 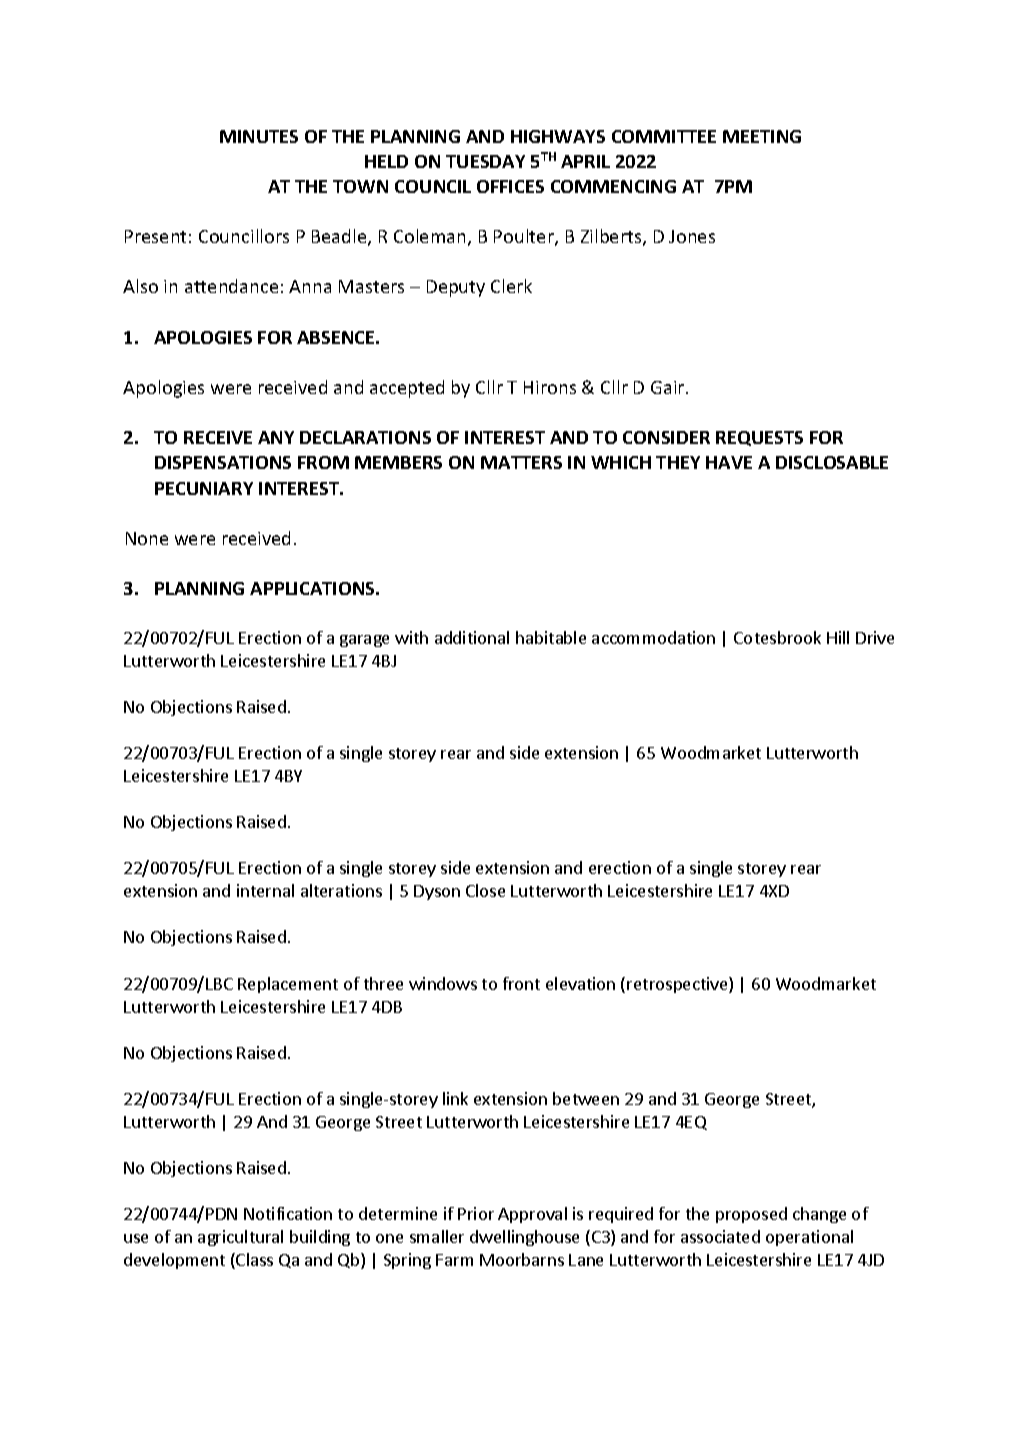 I want to click on MEETING, so click(x=762, y=136).
